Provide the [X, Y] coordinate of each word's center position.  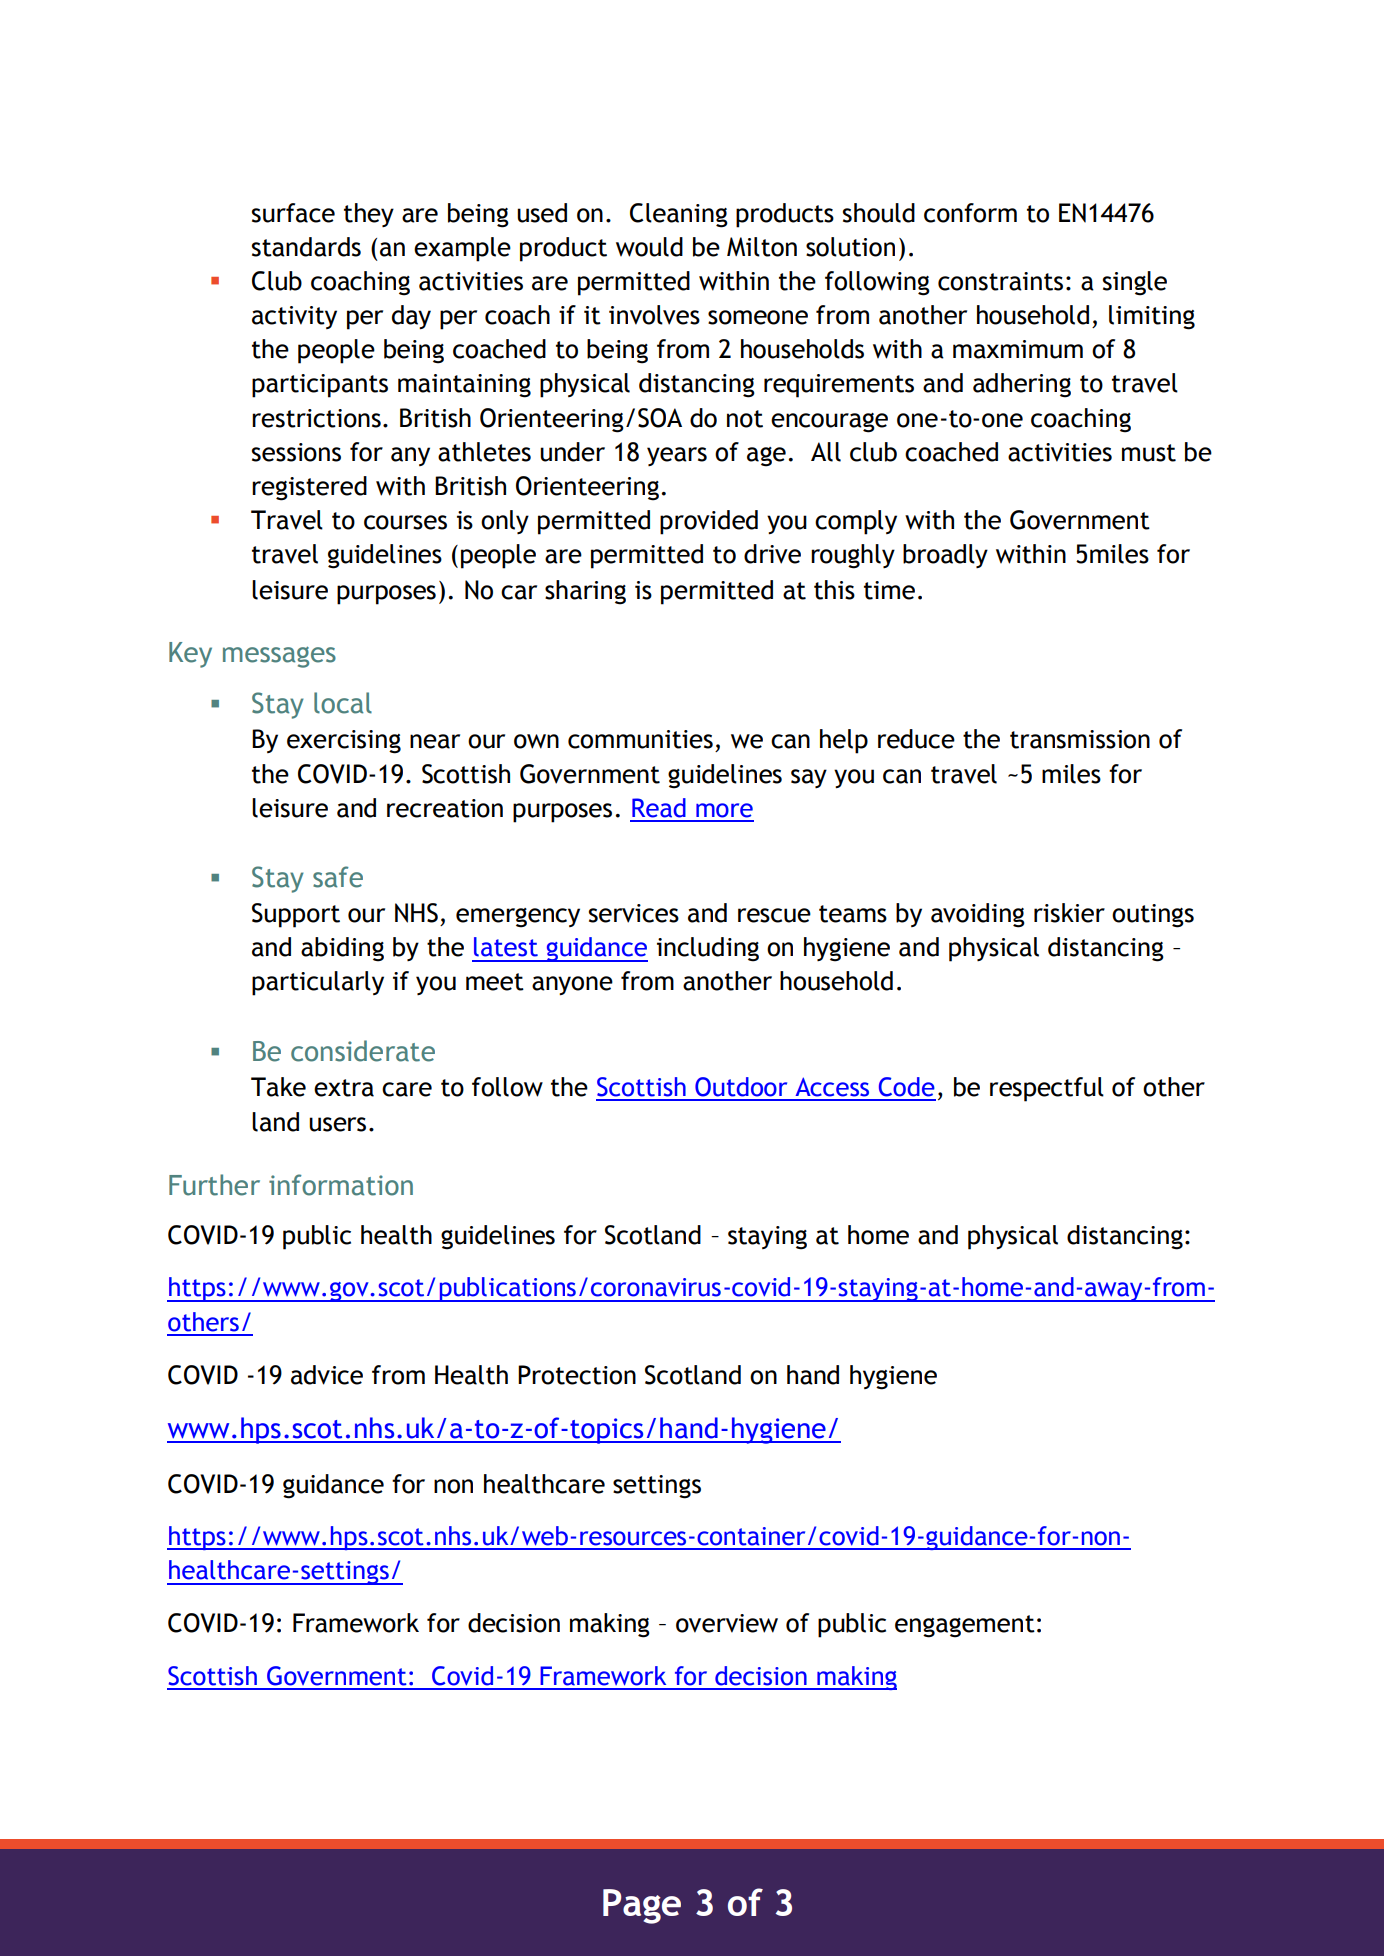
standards [306, 247]
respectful [1047, 1089]
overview [727, 1623]
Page [642, 1906]
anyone [572, 985]
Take [278, 1087]
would [649, 247]
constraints [1000, 281]
